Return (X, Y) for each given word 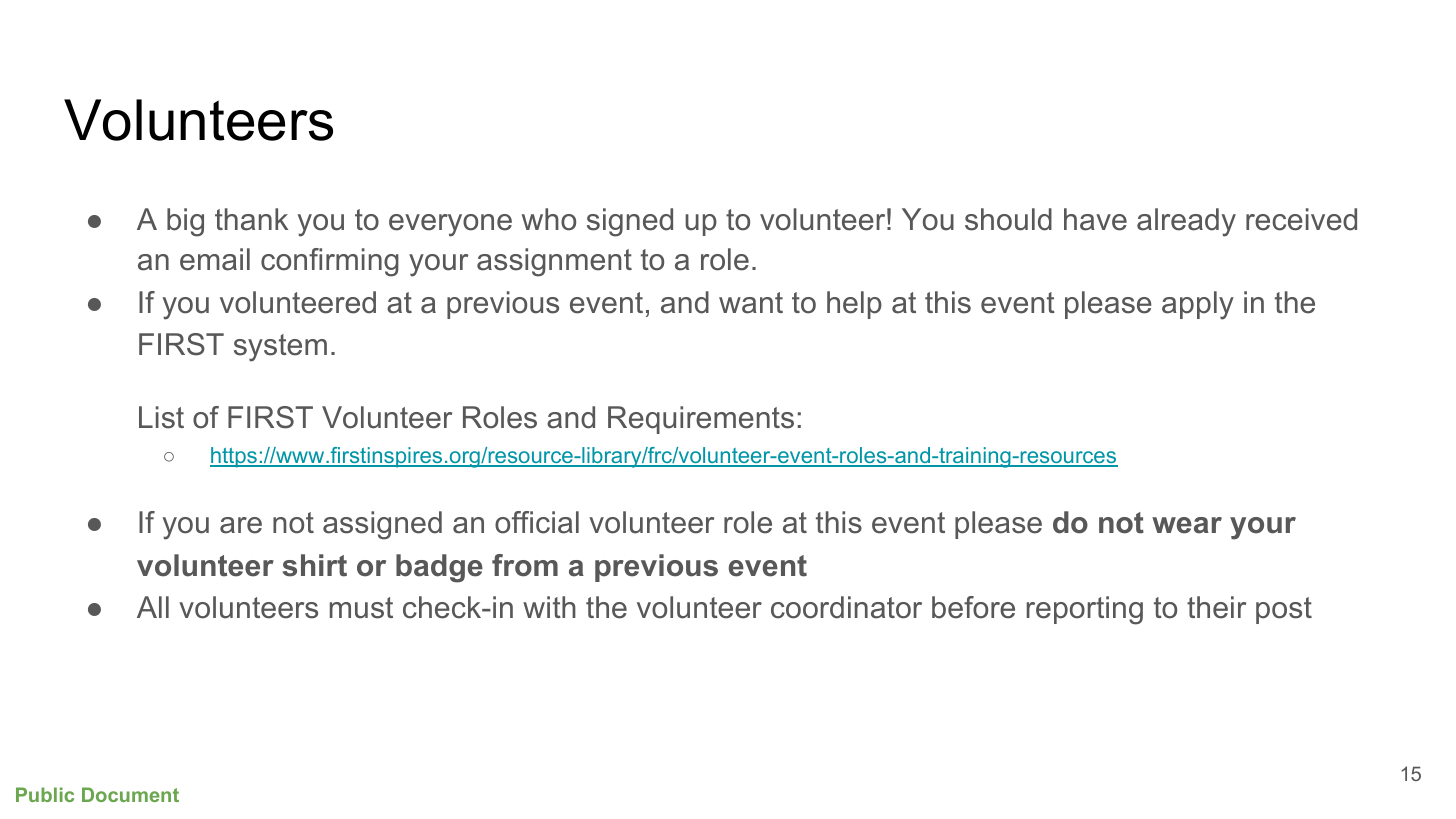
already (1186, 222)
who (549, 219)
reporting (1085, 610)
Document (130, 794)
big (185, 222)
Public (45, 794)
